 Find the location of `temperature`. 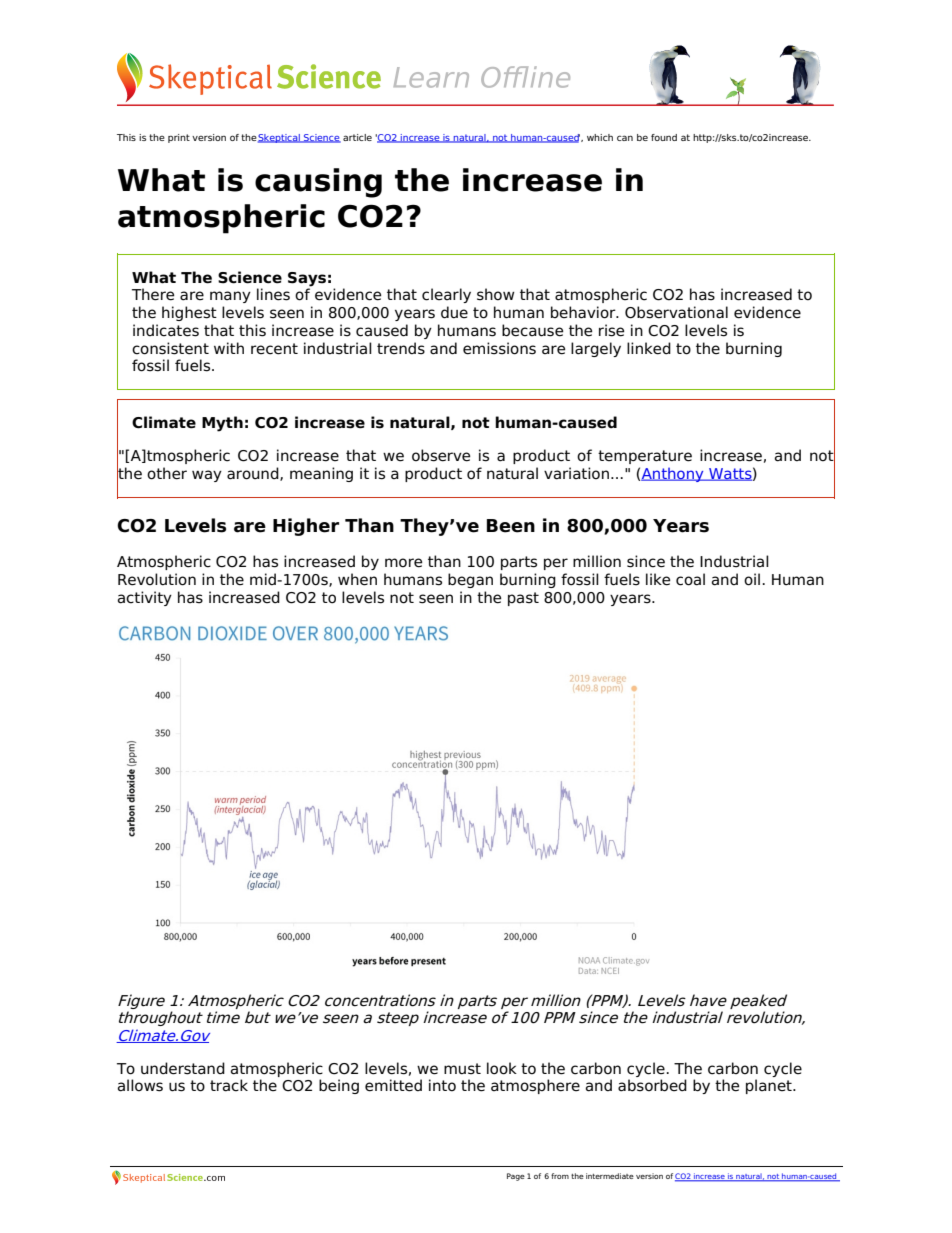

temperature is located at coordinates (645, 457).
